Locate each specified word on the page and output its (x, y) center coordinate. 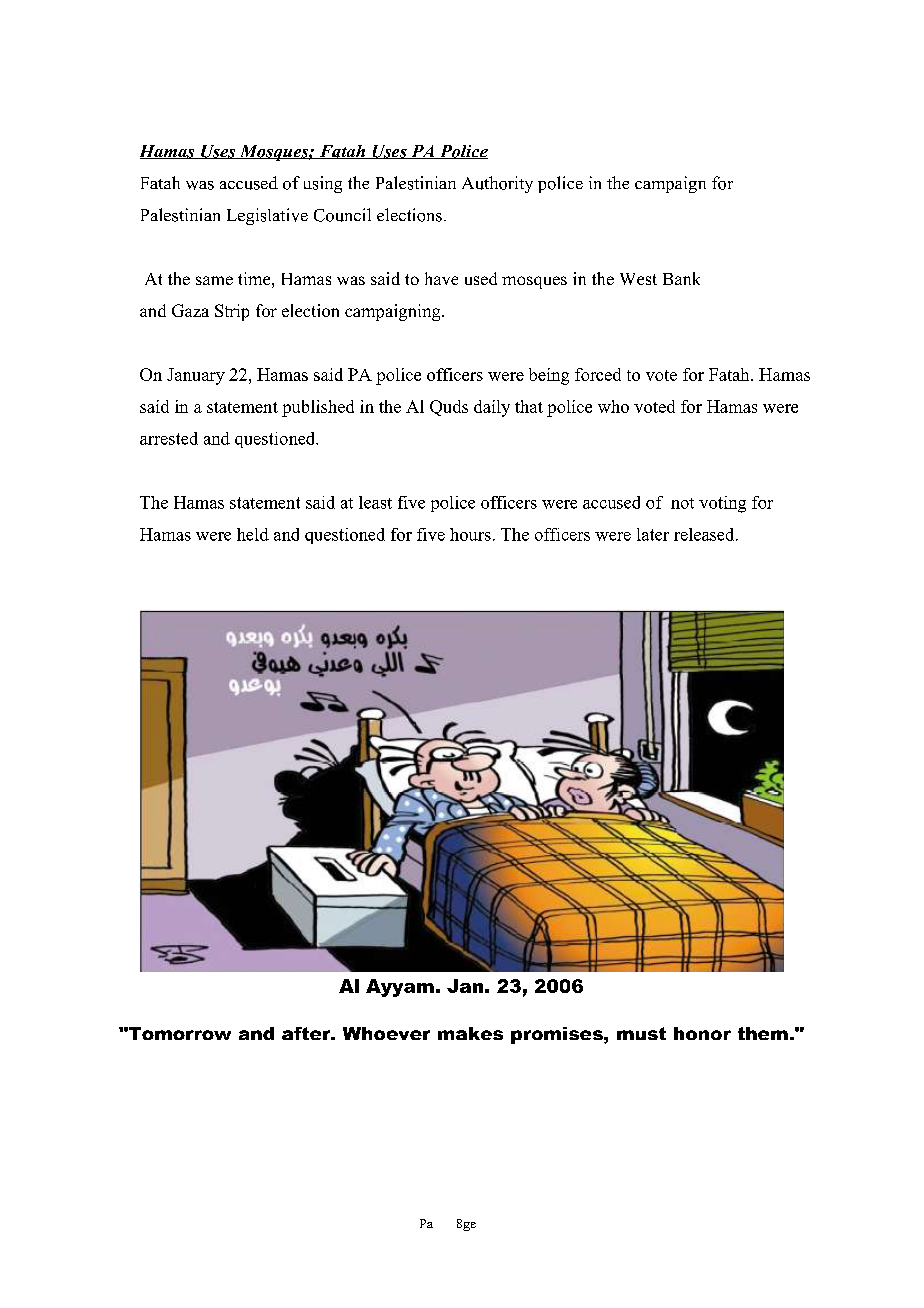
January (196, 376)
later (653, 534)
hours (470, 534)
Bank (681, 278)
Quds (449, 408)
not (682, 503)
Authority (497, 184)
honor (702, 1033)
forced (598, 374)
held (253, 534)
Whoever (386, 1033)
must (641, 1033)
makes (470, 1033)
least (375, 502)
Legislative (267, 216)
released (705, 534)
